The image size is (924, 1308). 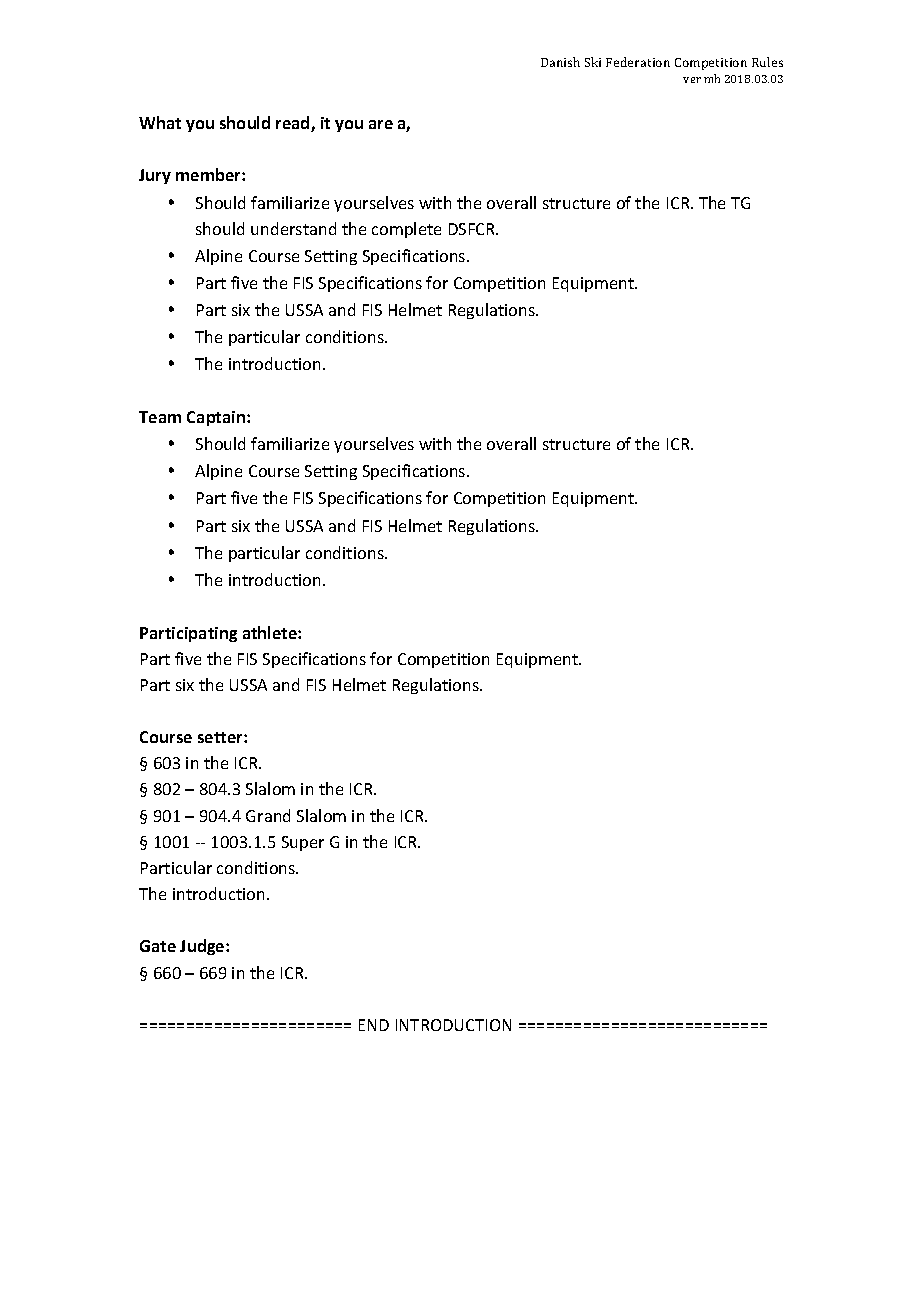 What do you see at coordinates (293, 228) in the image?
I see `understand` at bounding box center [293, 228].
